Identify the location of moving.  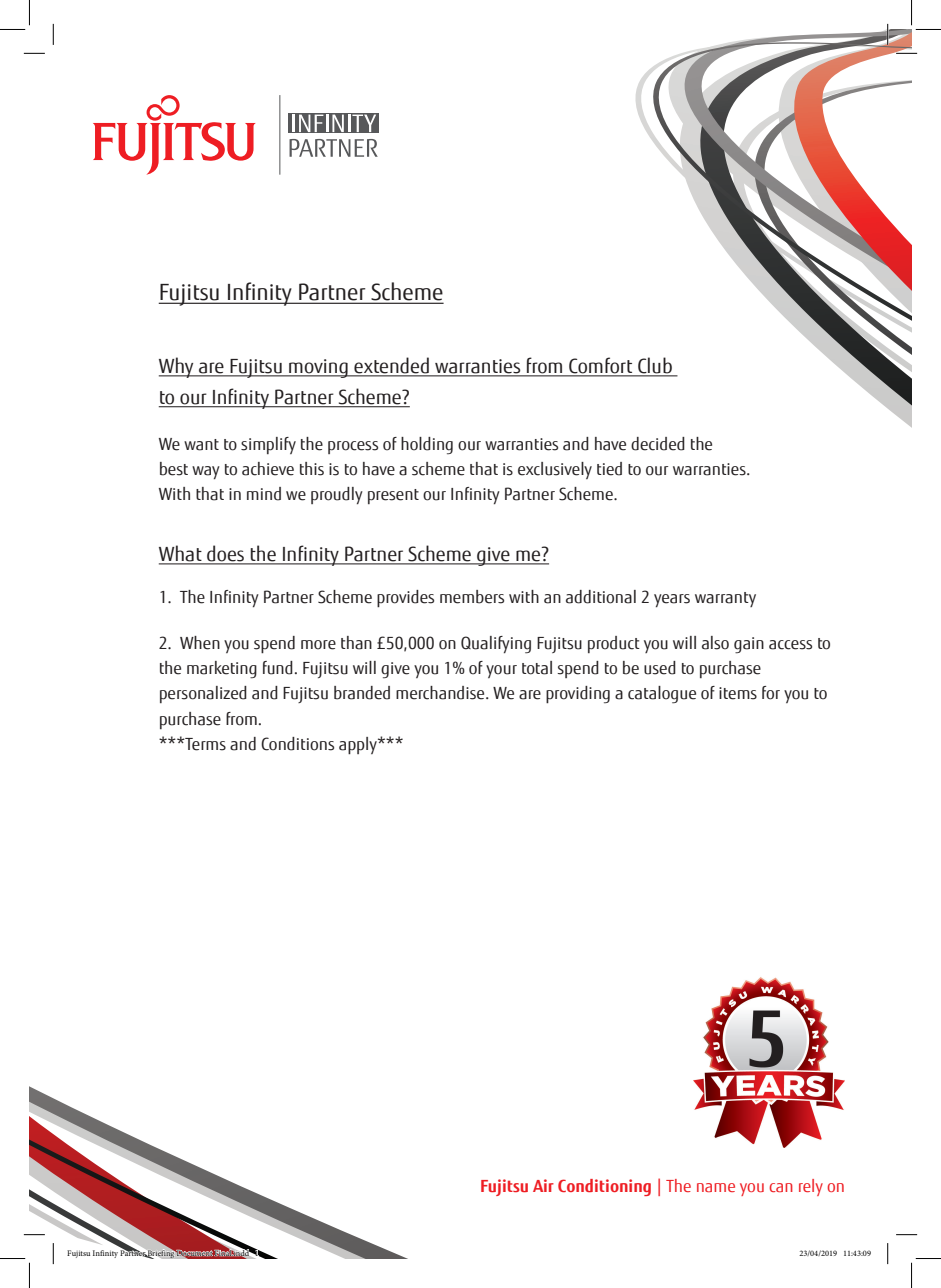
(318, 368).
